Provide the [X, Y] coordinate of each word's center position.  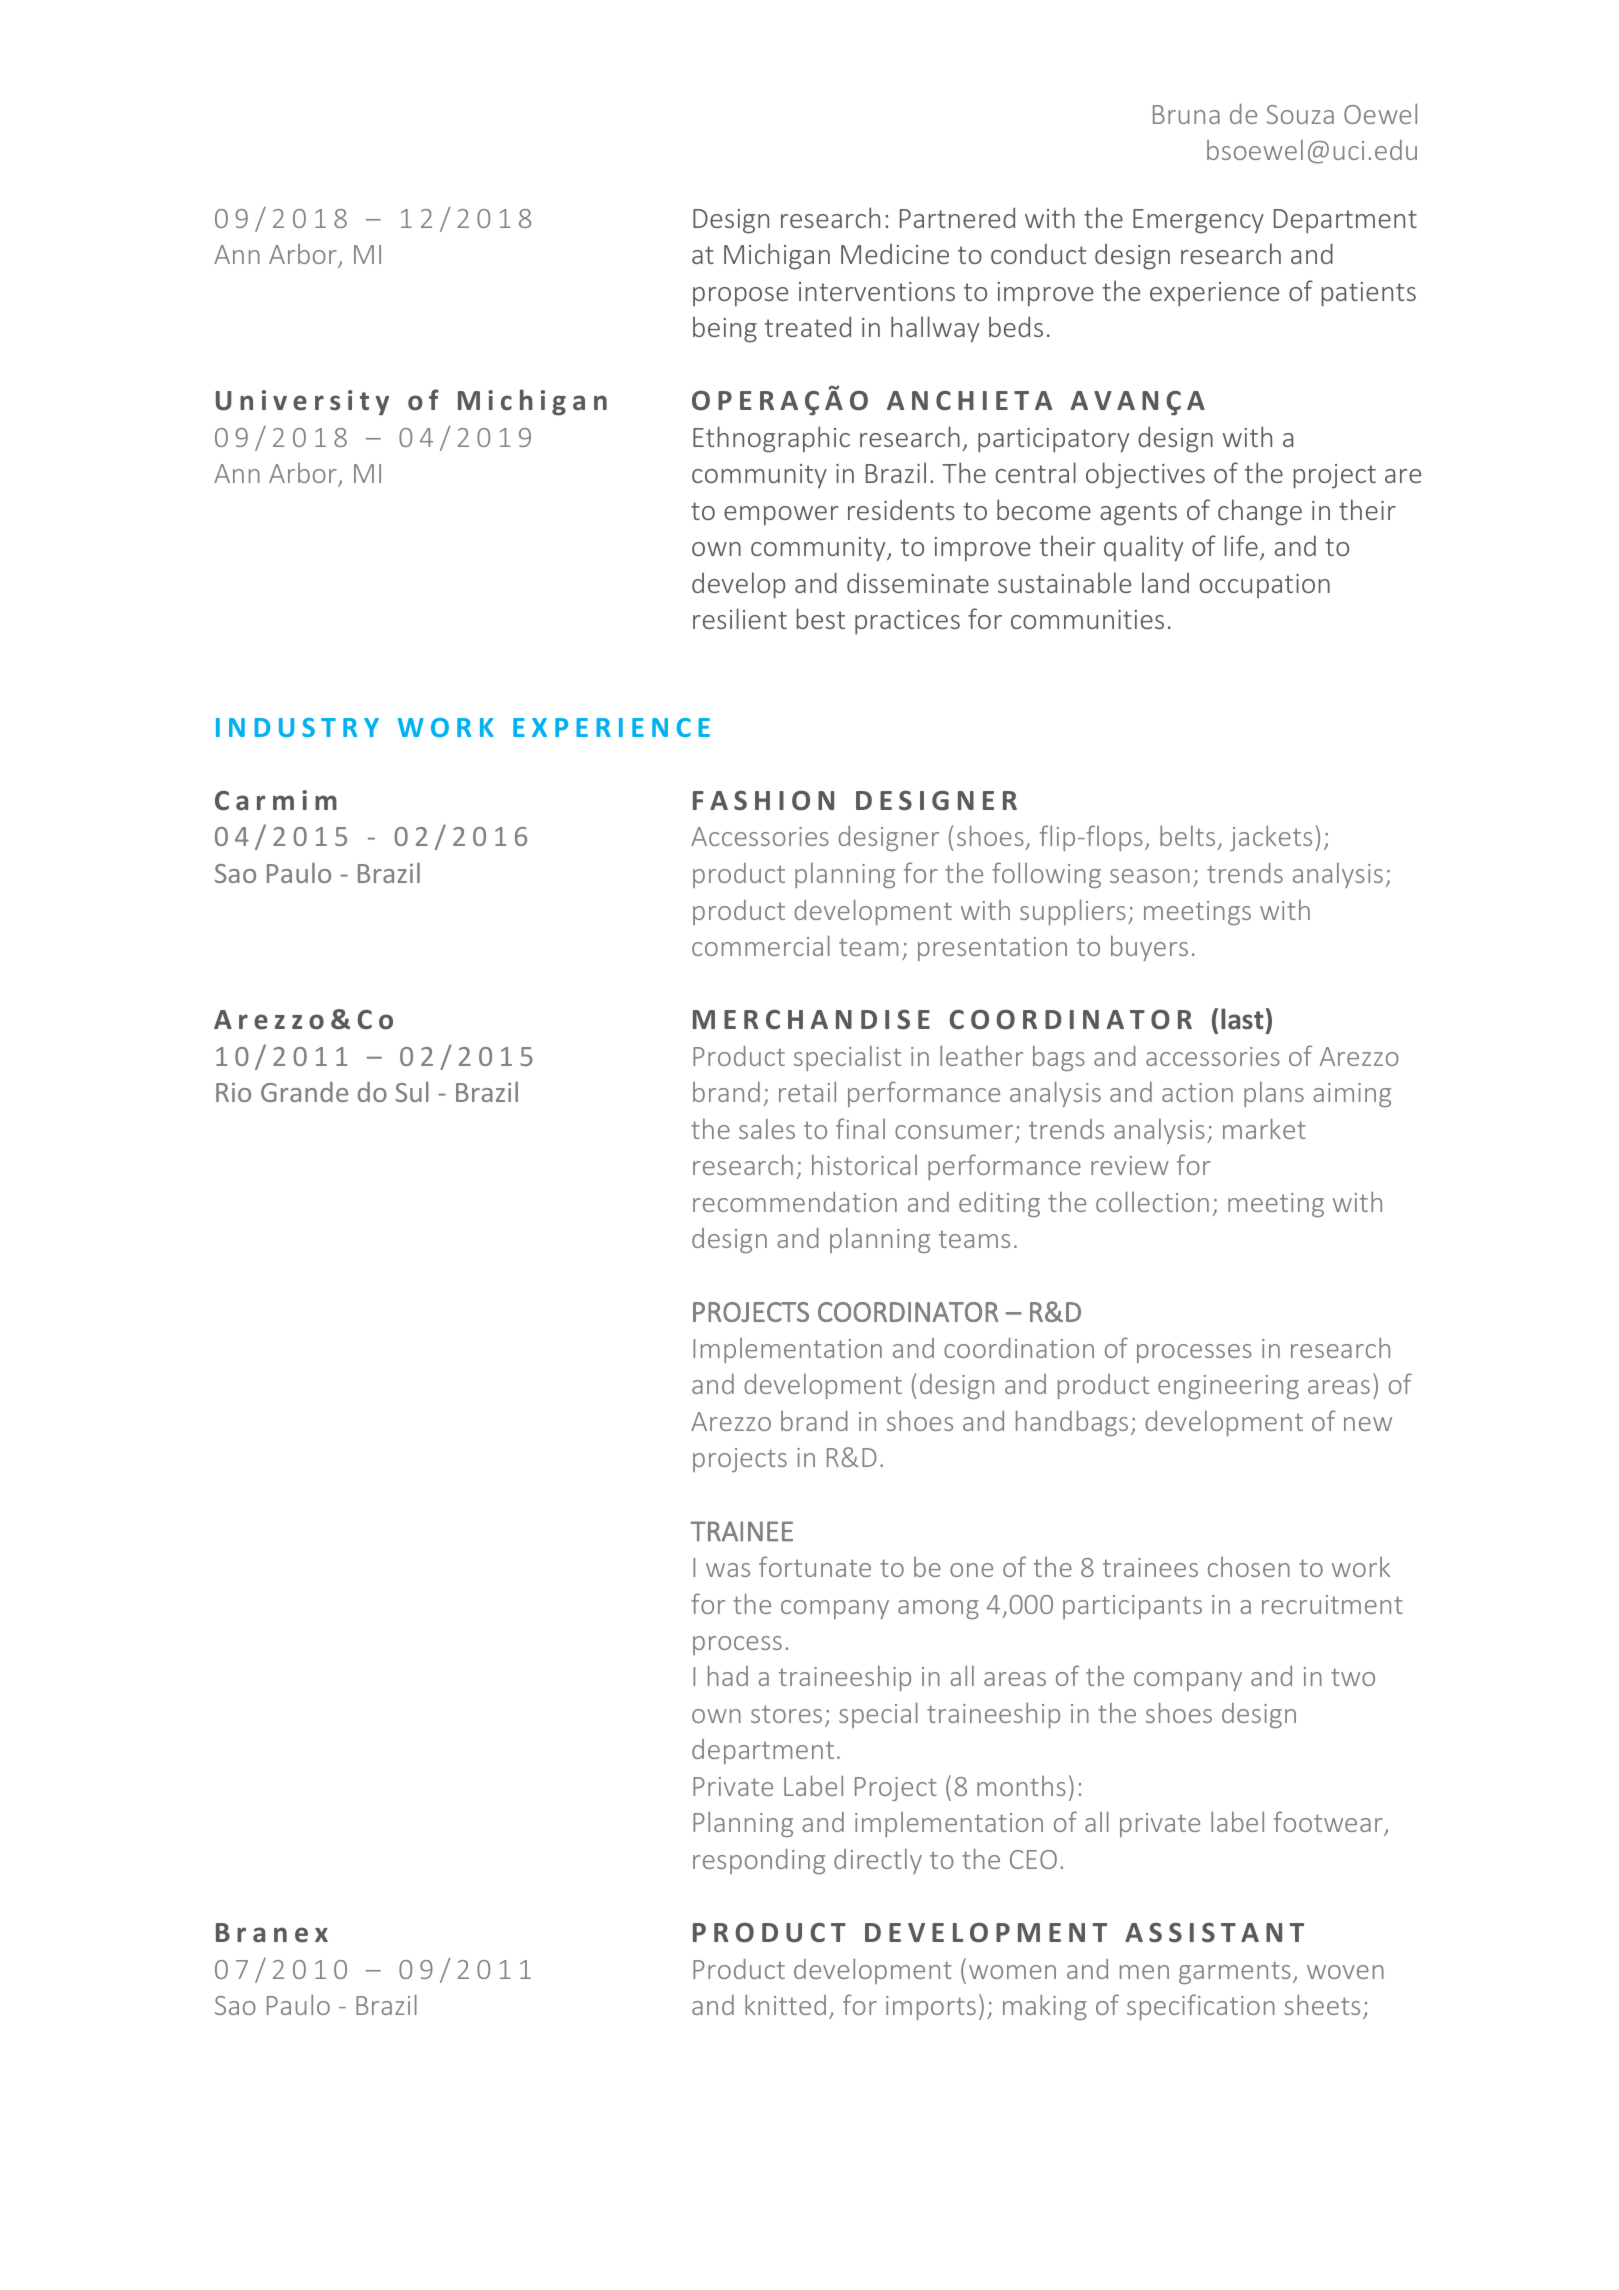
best [820, 618]
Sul [412, 1091]
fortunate [815, 1566]
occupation [1265, 586]
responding [759, 1861]
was [728, 1570]
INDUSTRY [297, 727]
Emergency [1198, 221]
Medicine [895, 254]
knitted [785, 2004]
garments [1235, 1972]
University [302, 403]
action [1197, 1092]
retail [807, 1091]
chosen [1249, 1567]
